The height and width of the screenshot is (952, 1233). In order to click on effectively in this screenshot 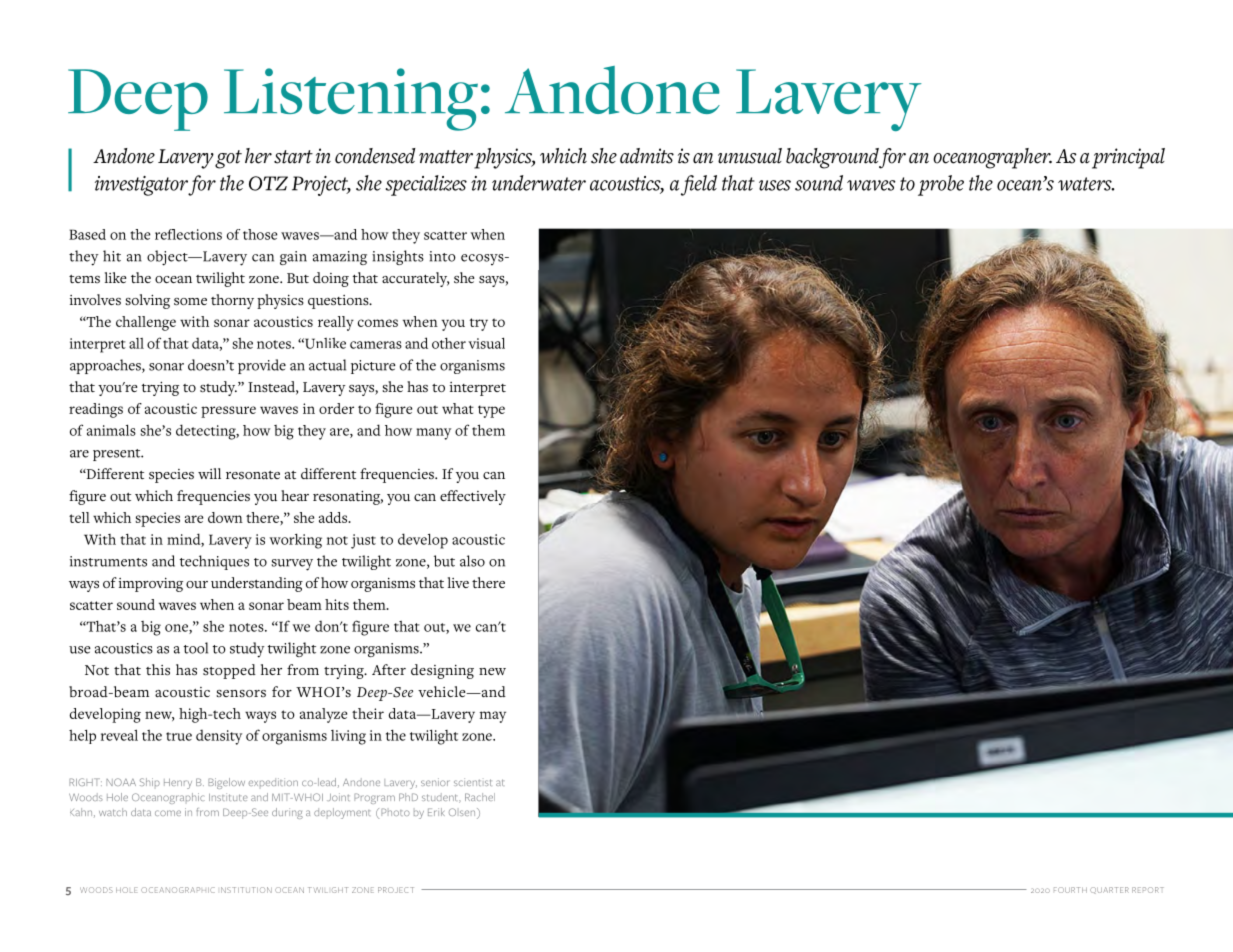, I will do `click(473, 497)`.
